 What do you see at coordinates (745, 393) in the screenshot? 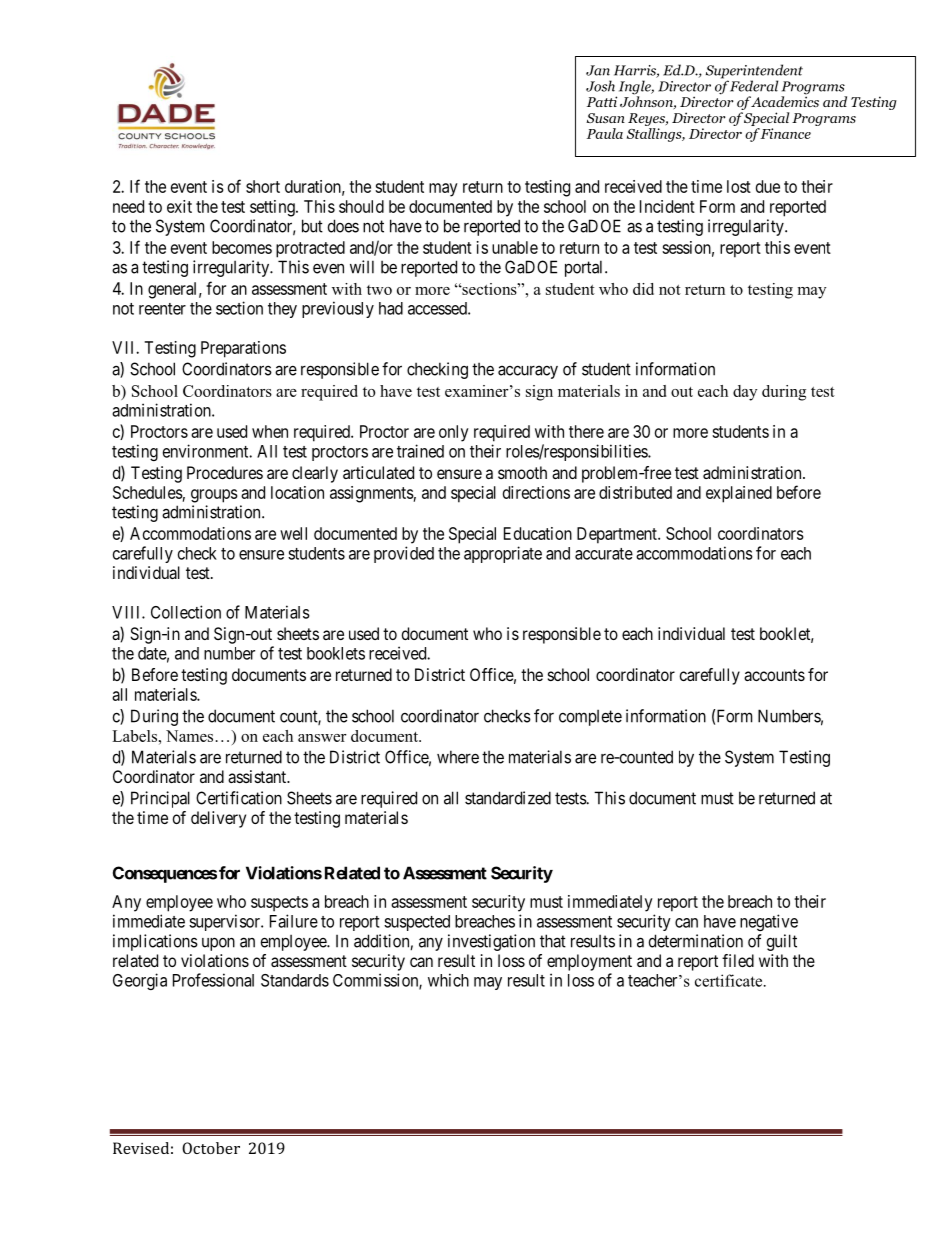
I see `day` at bounding box center [745, 393].
